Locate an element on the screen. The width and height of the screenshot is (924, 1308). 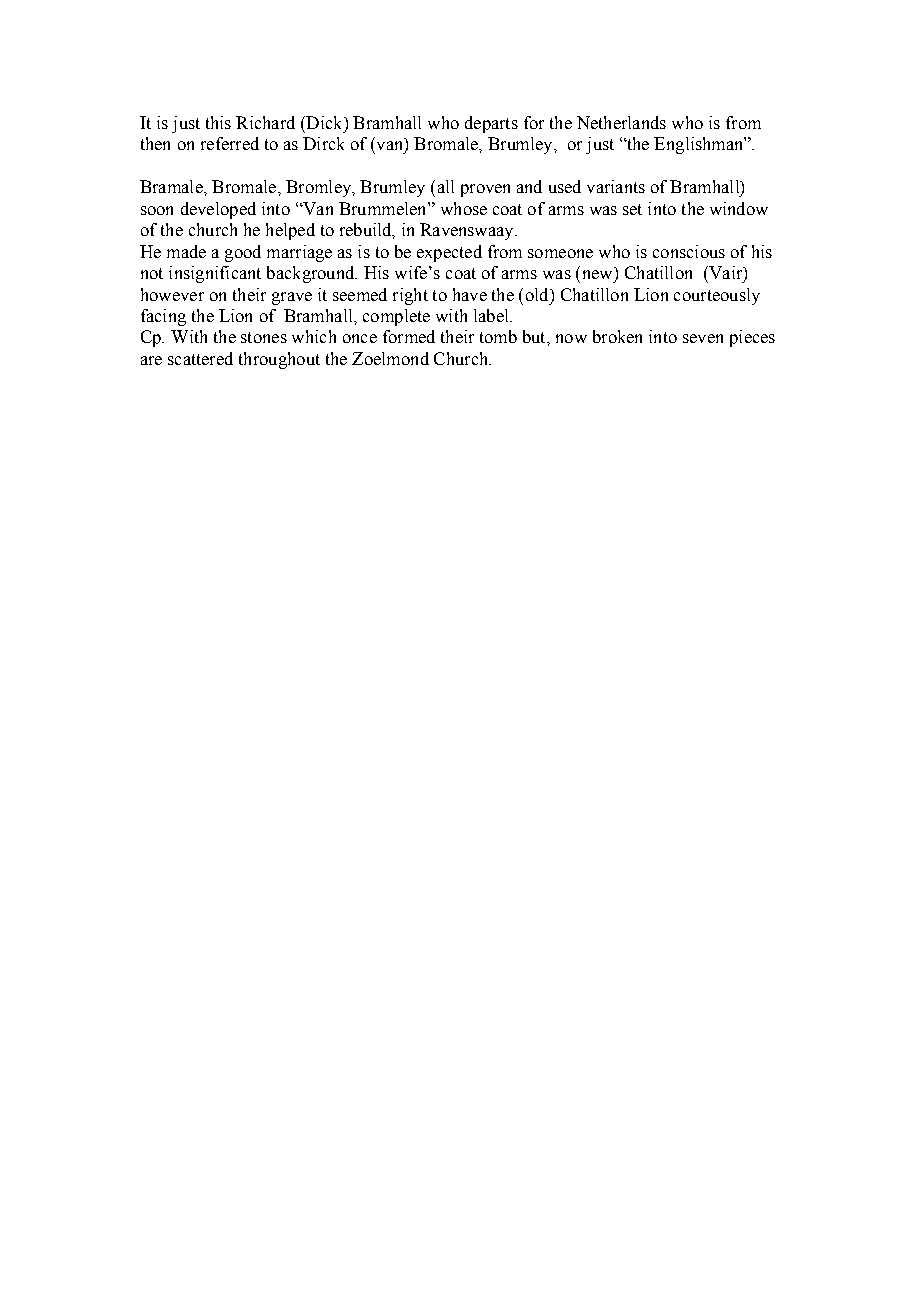
insignificant is located at coordinates (215, 274).
